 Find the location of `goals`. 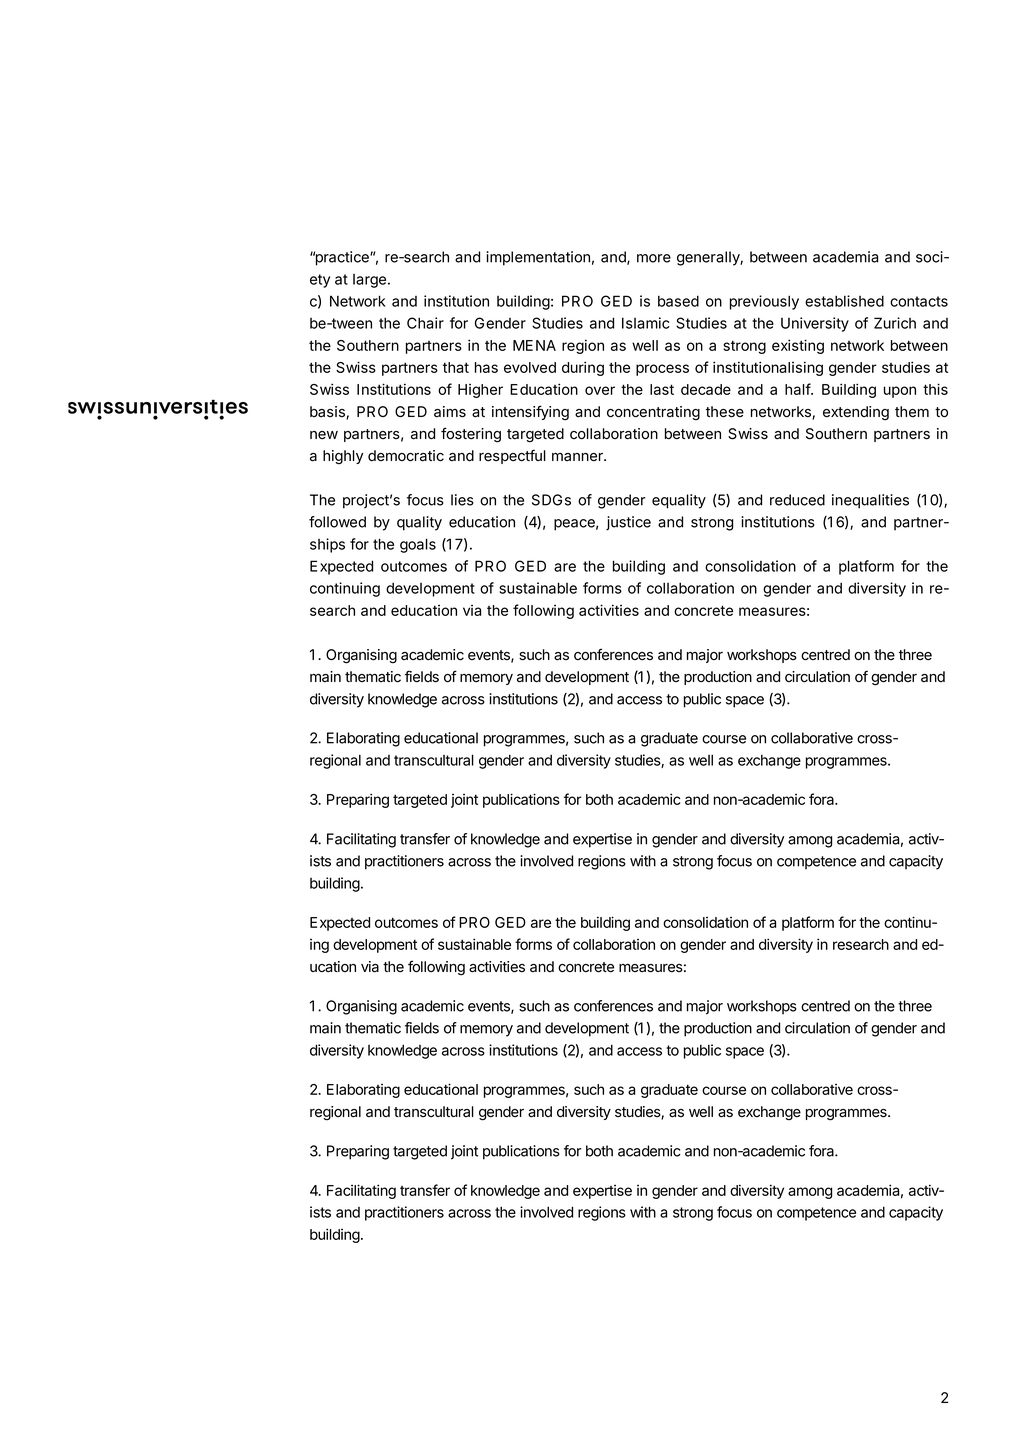

goals is located at coordinates (418, 545).
